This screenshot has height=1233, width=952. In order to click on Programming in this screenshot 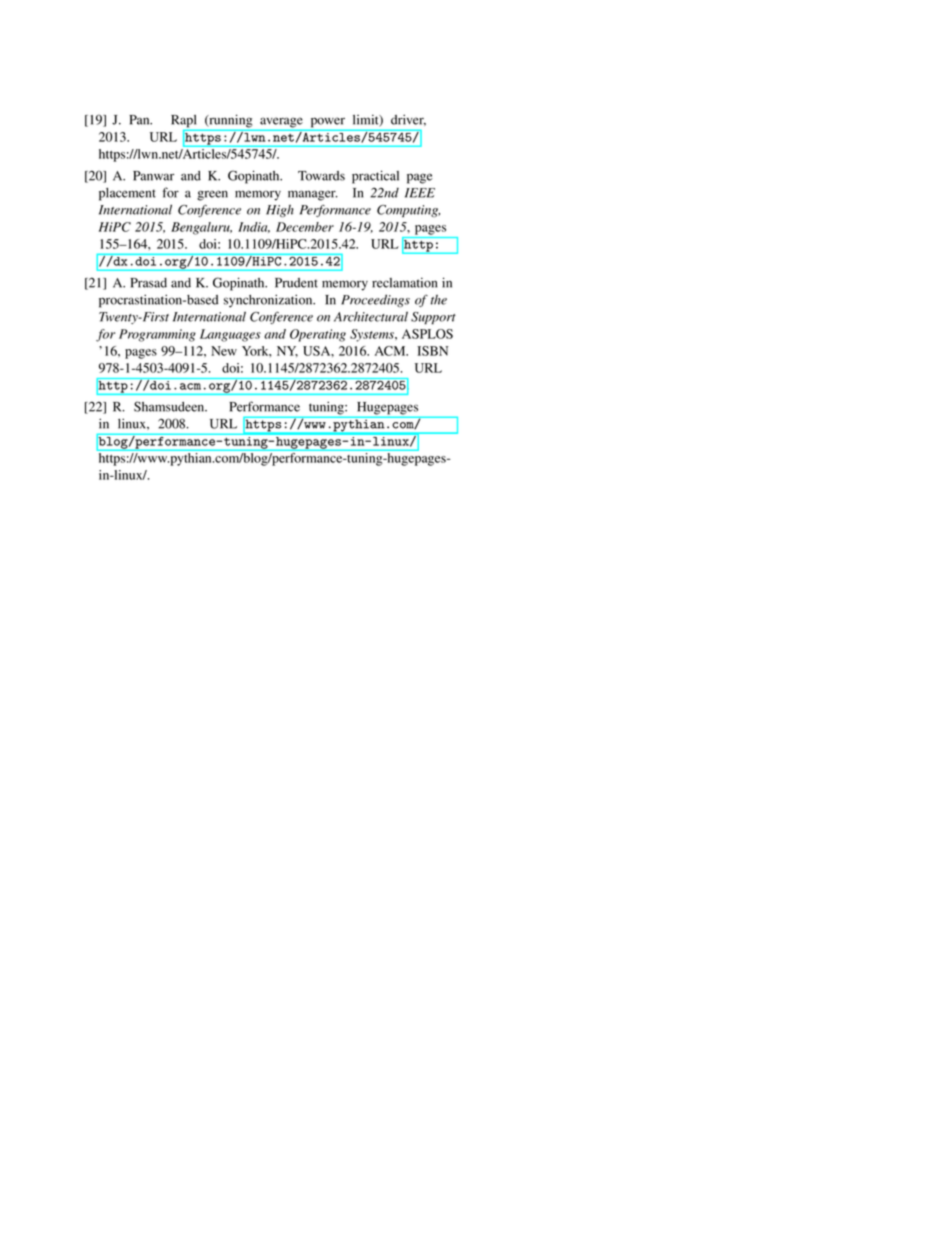, I will do `click(157, 335)`.
